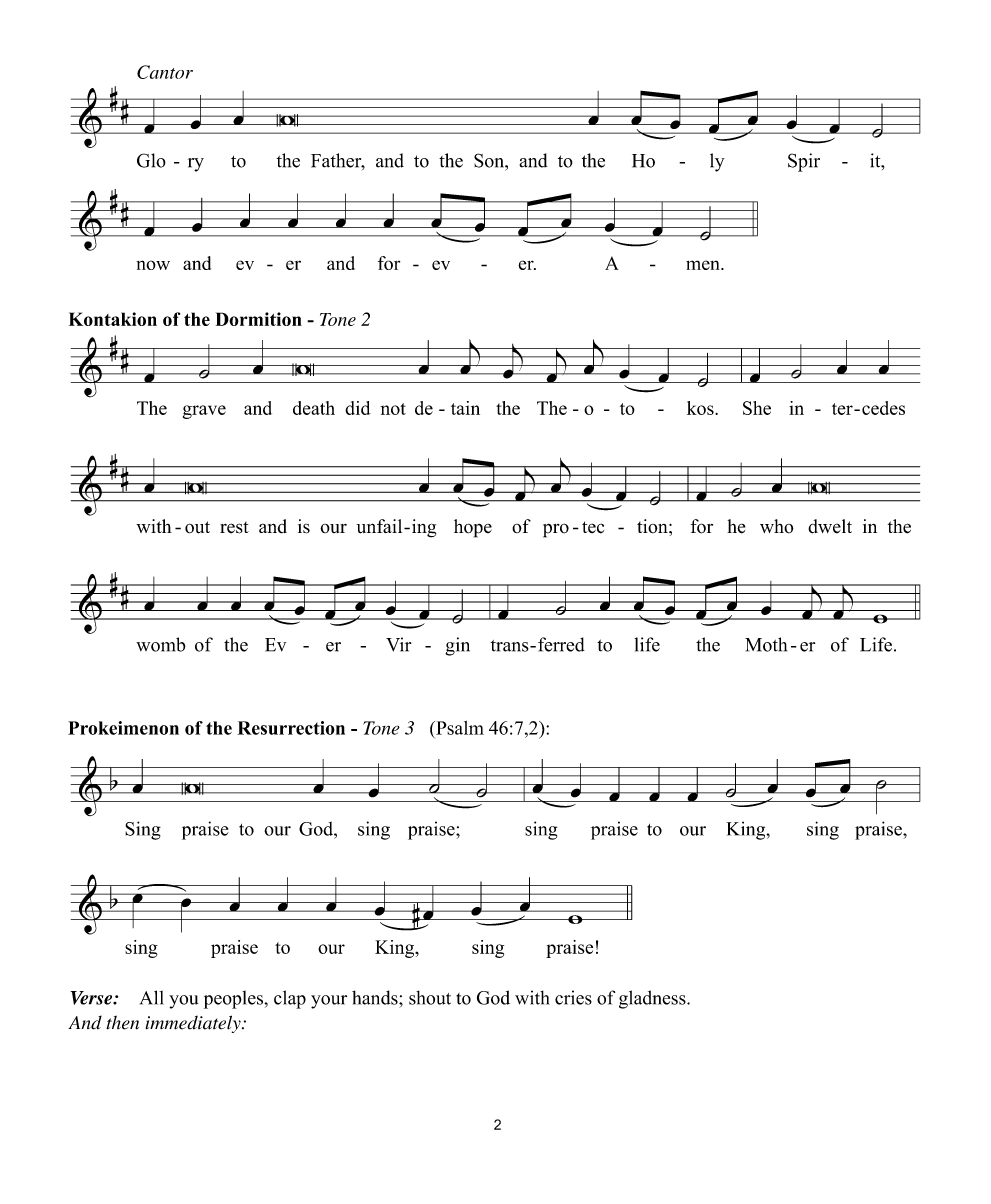 The image size is (991, 1204). I want to click on gladness, so click(653, 999).
